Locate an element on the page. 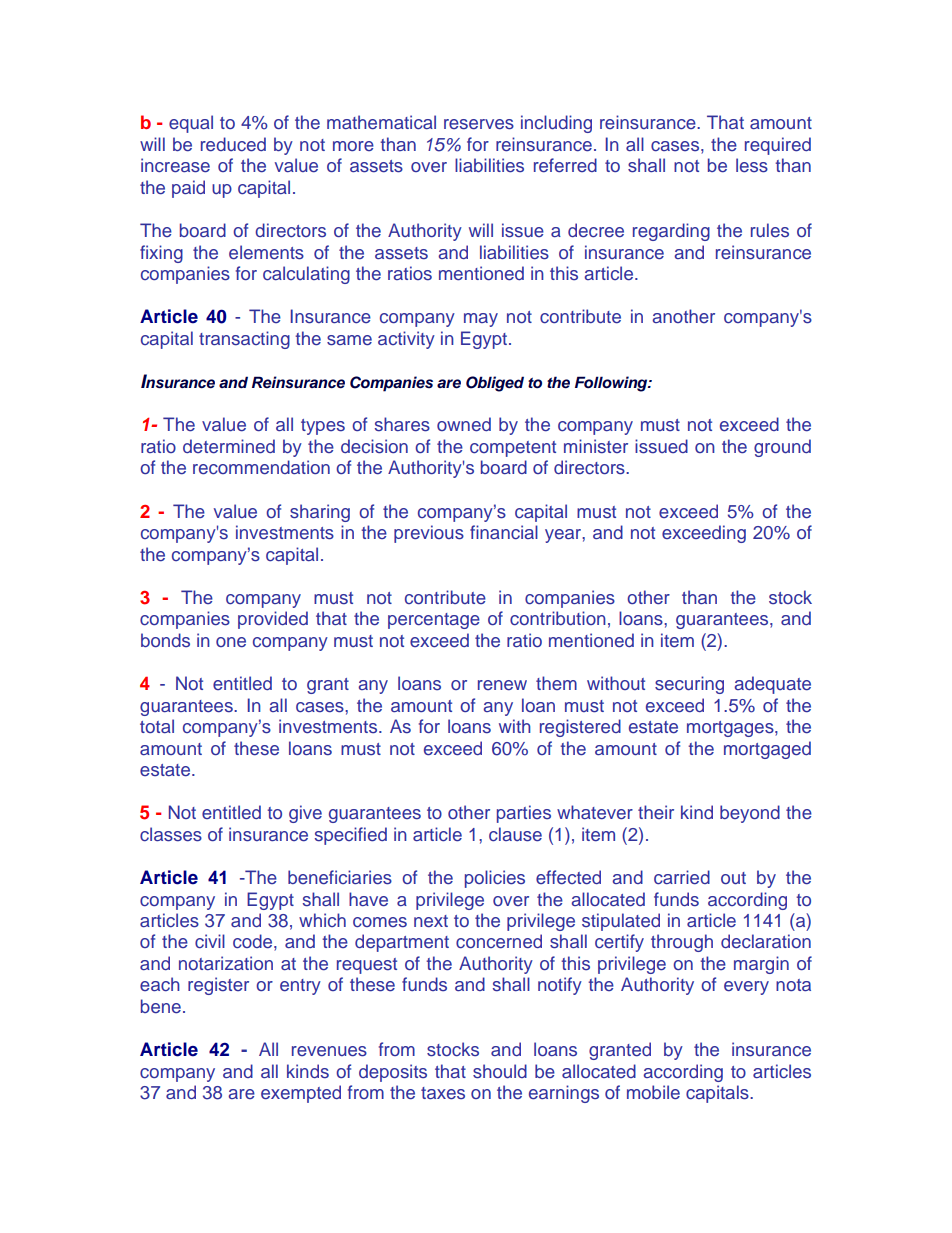  transacting is located at coordinates (244, 340).
